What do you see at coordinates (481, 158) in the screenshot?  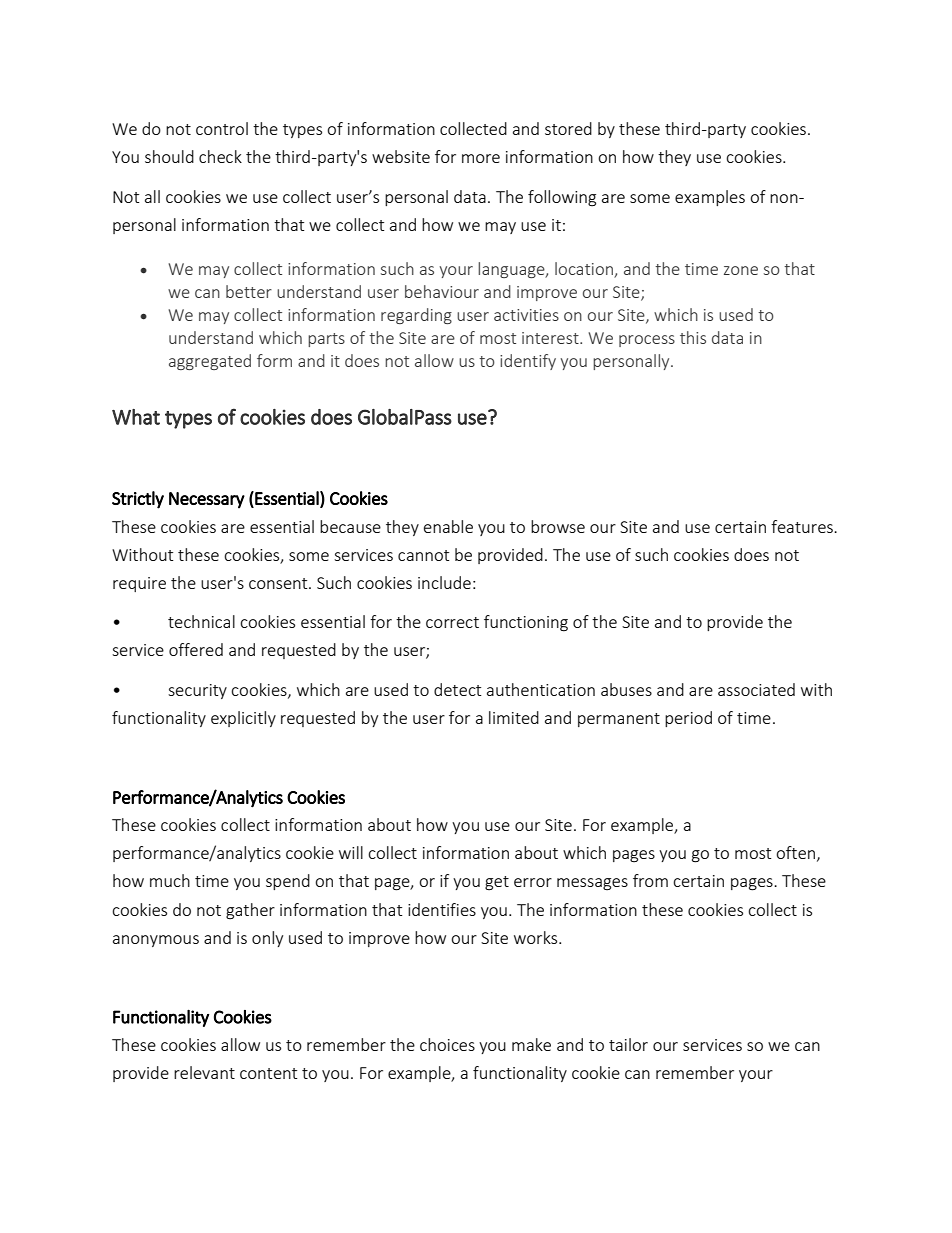 I see `more` at bounding box center [481, 158].
